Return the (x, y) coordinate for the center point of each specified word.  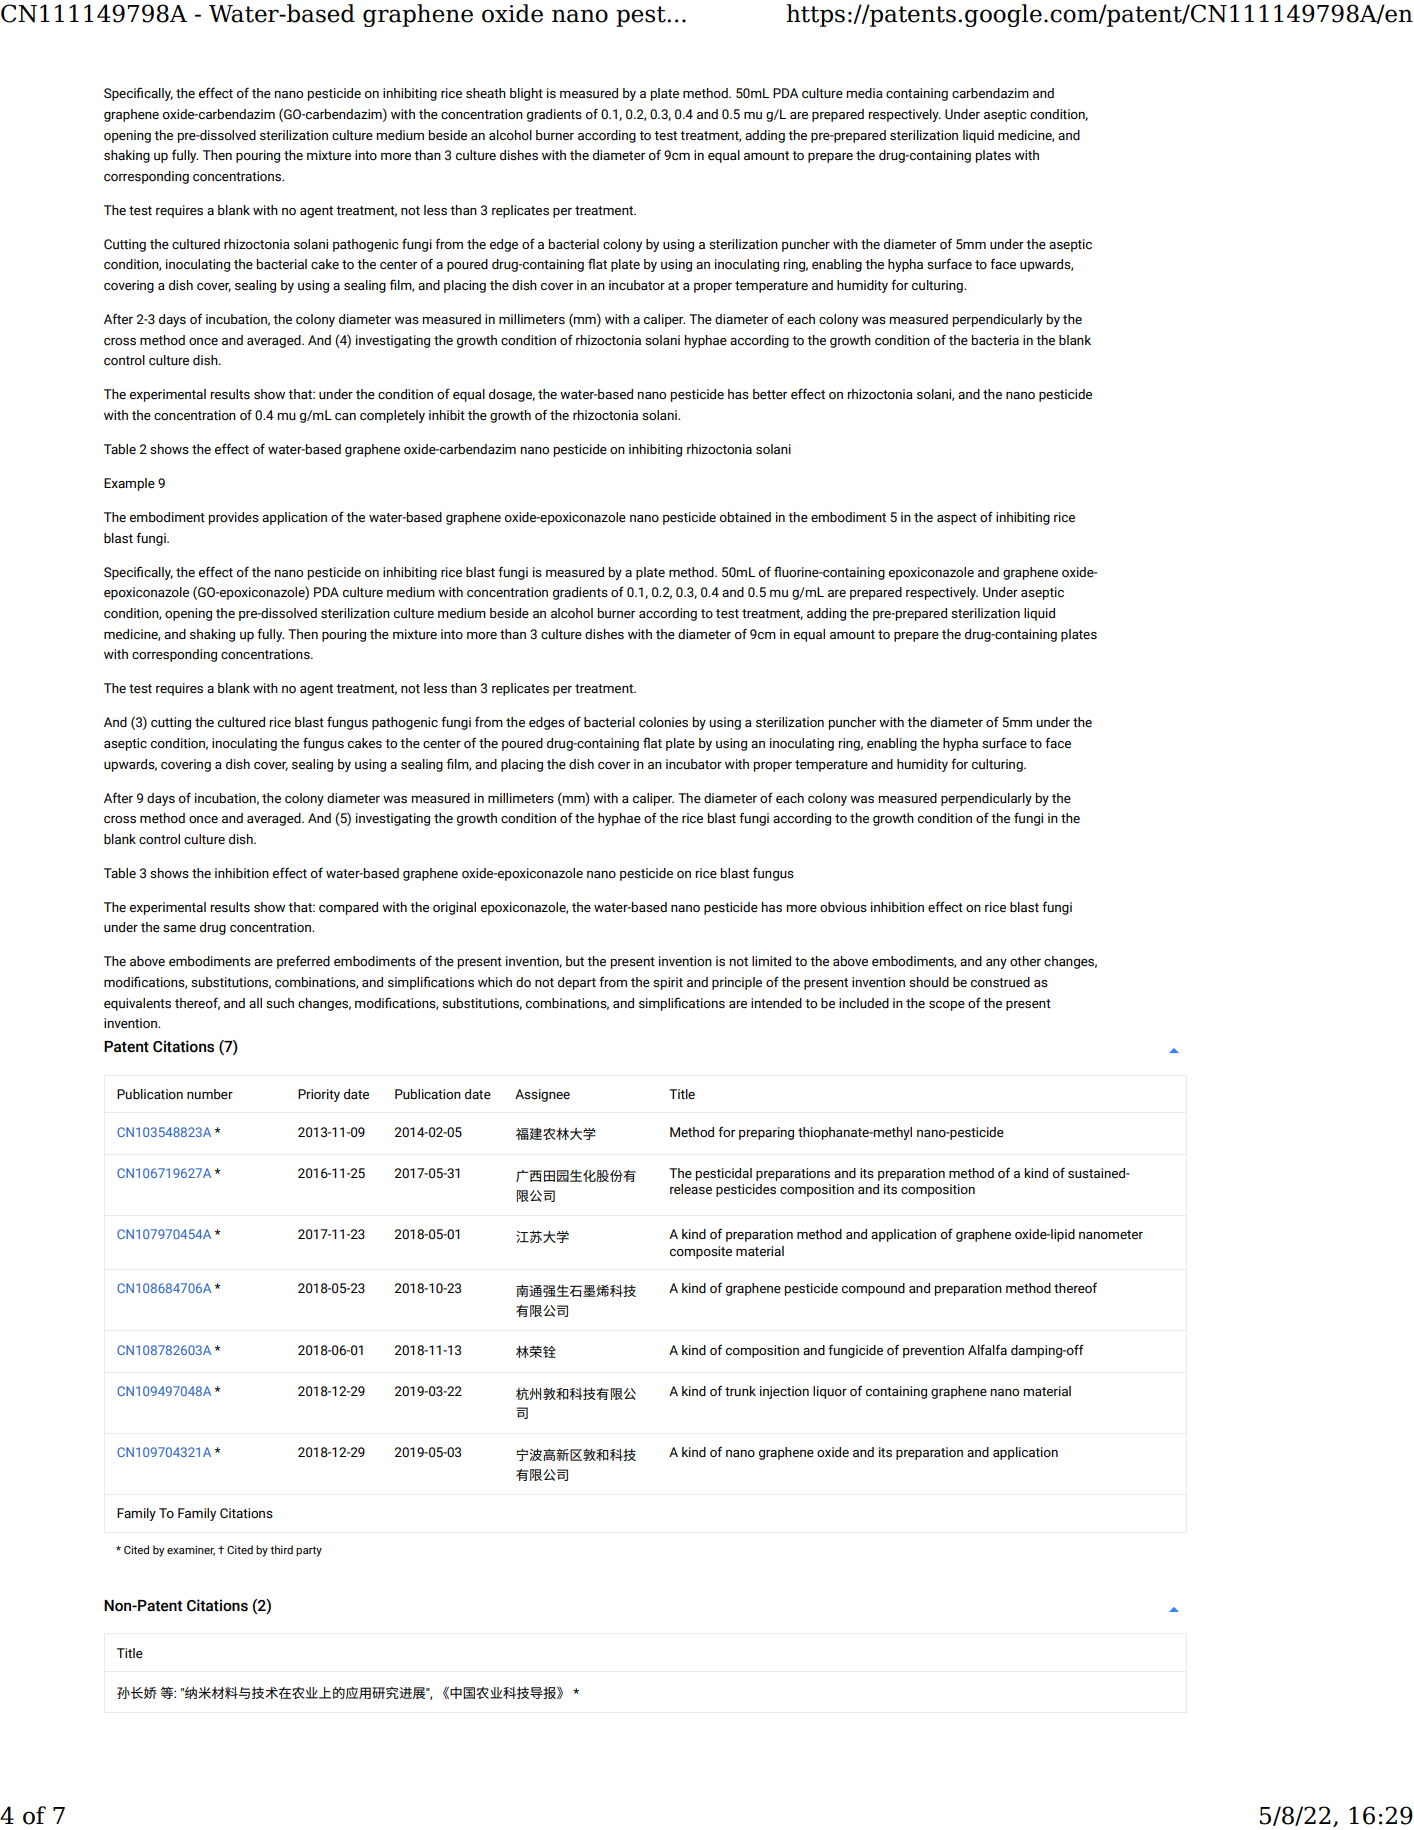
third (281, 1549)
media (864, 93)
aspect (957, 519)
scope (947, 1006)
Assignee (542, 1095)
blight (526, 94)
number (210, 1094)
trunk (740, 1391)
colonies (663, 722)
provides (233, 518)
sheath (486, 93)
